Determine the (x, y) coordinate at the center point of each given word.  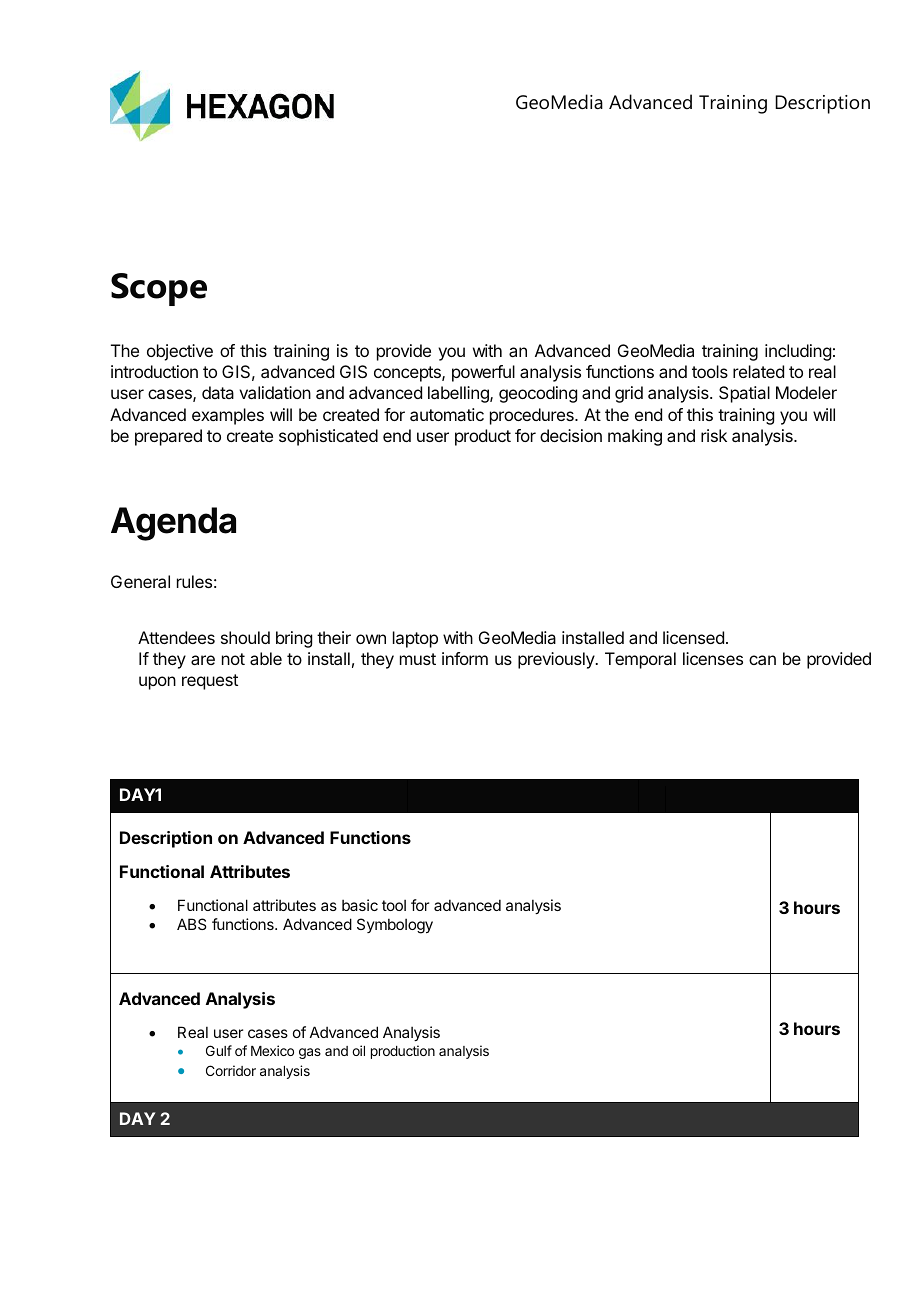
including (798, 352)
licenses (713, 658)
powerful (483, 373)
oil (358, 1050)
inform (465, 658)
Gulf (219, 1050)
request (210, 682)
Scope (159, 289)
